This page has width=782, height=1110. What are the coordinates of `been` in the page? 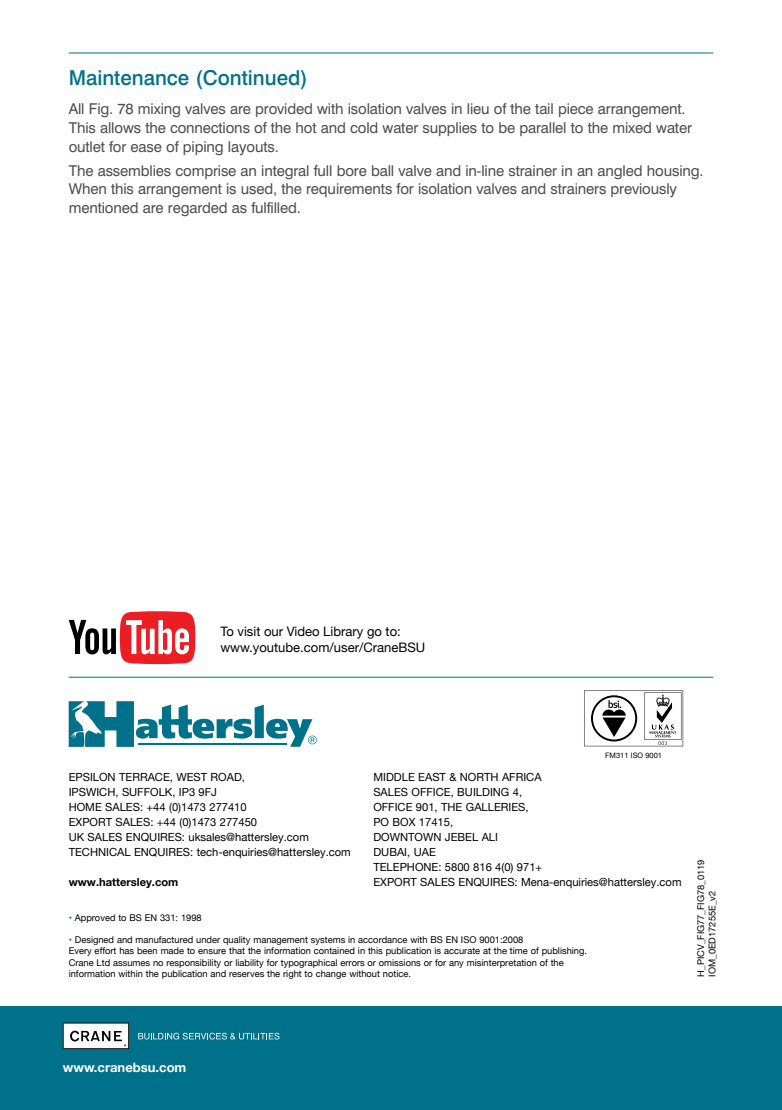 It's located at (147, 950).
